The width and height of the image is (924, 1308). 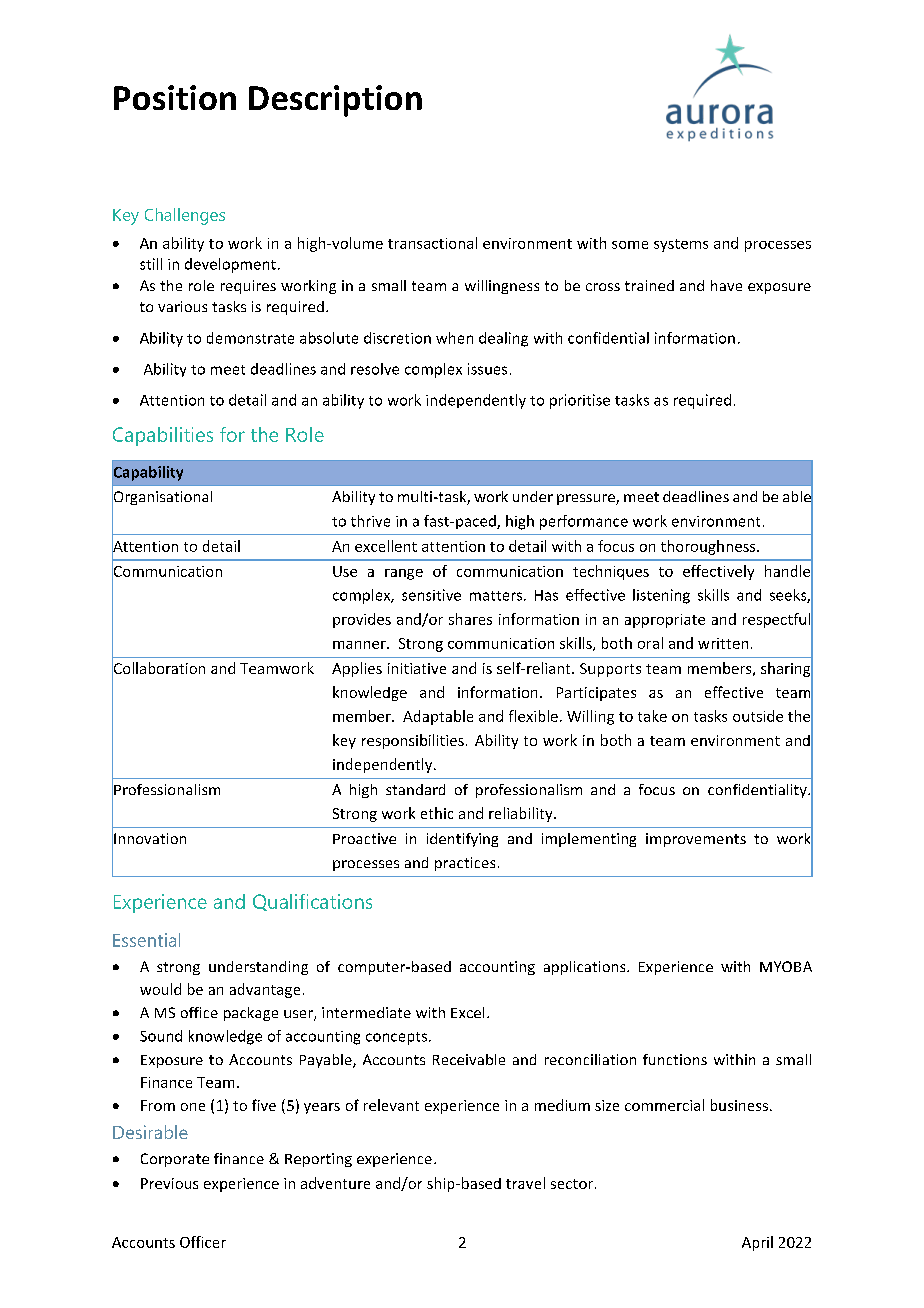 What do you see at coordinates (681, 245) in the image?
I see `systems` at bounding box center [681, 245].
